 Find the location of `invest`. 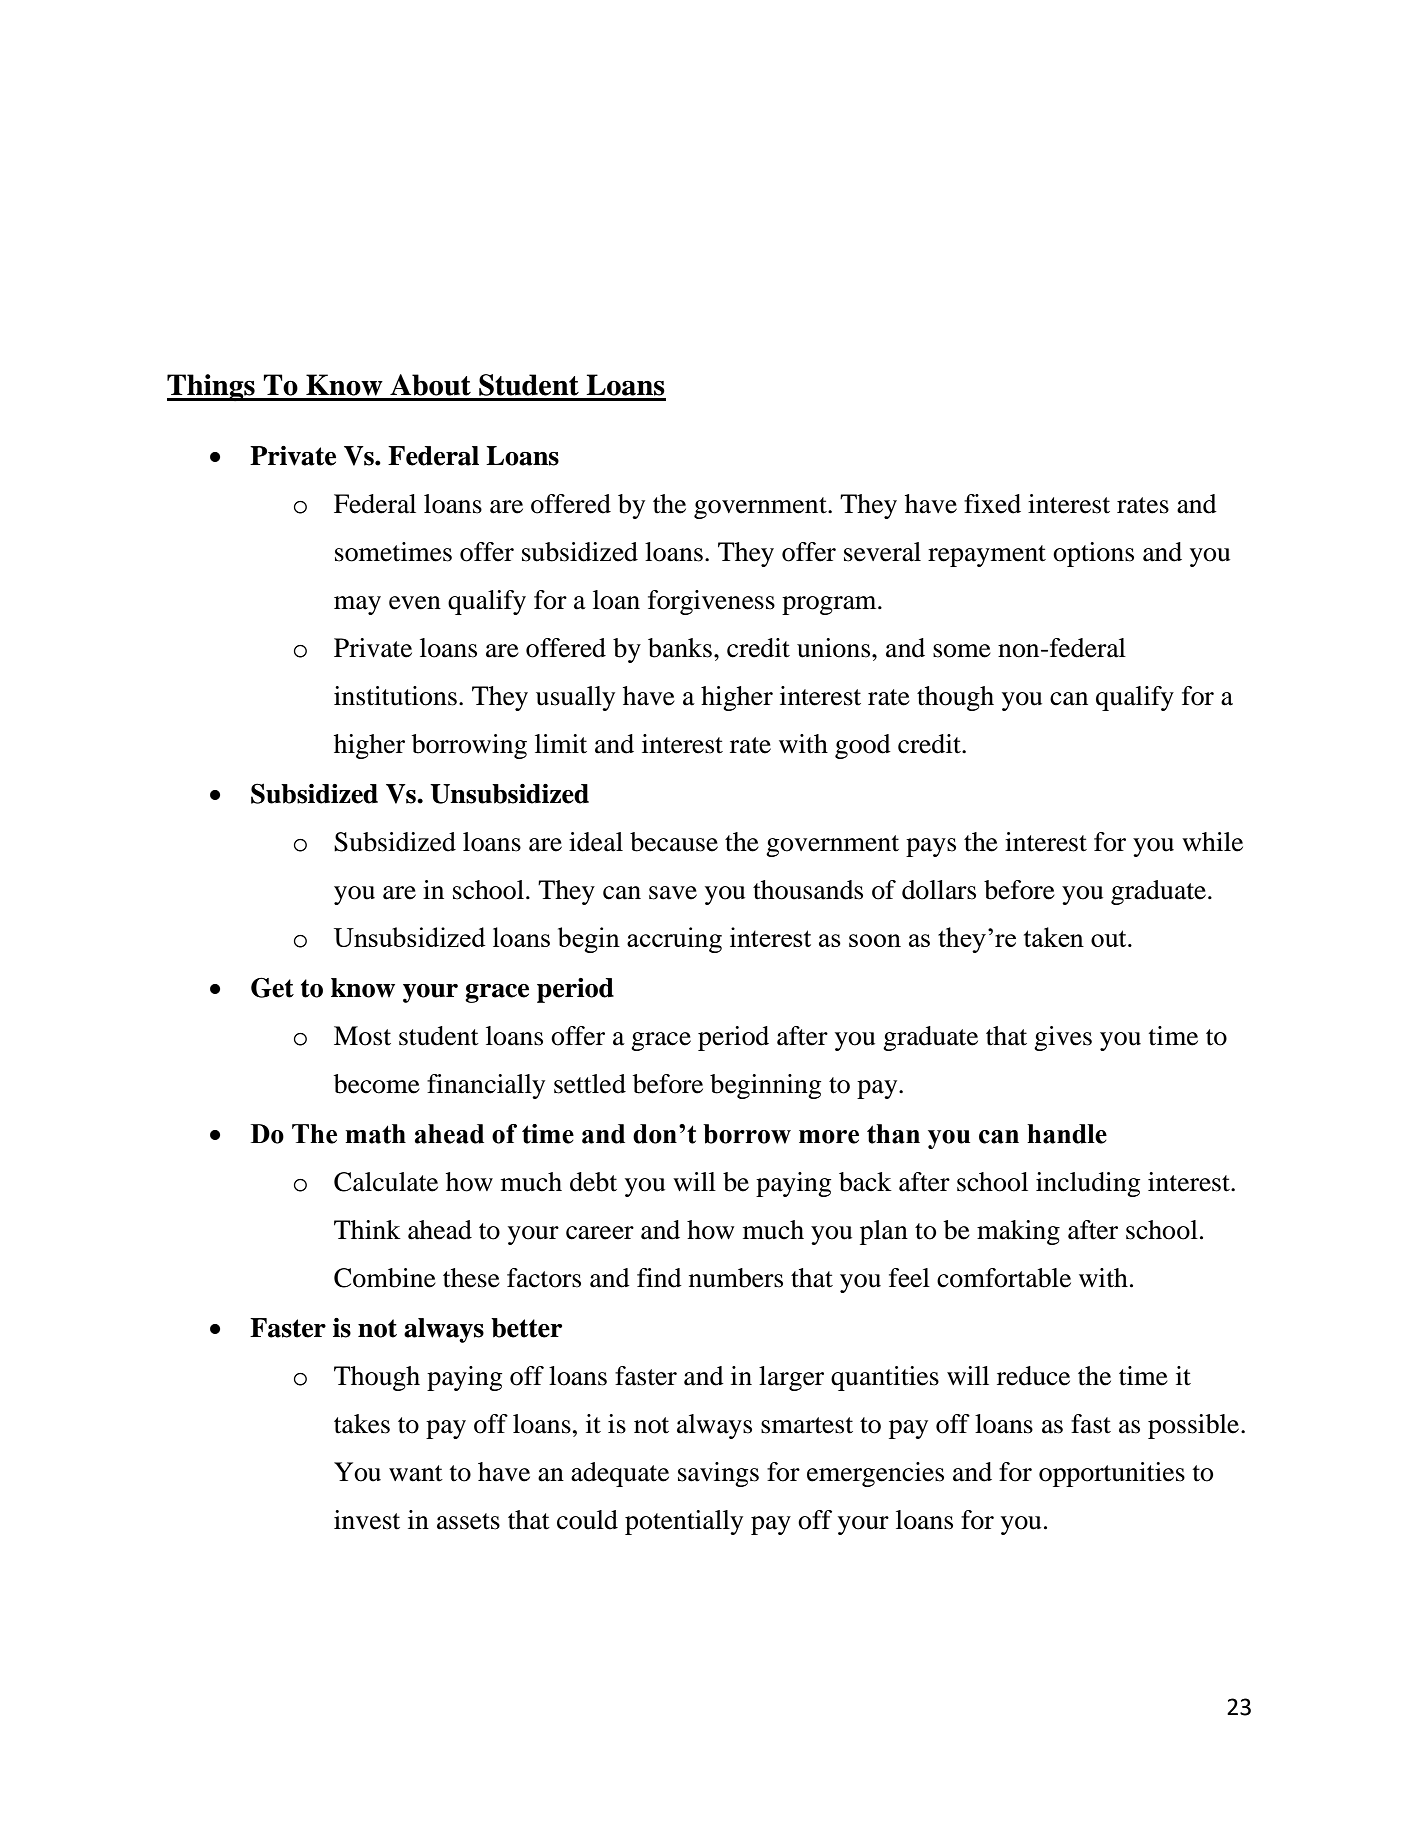

invest is located at coordinates (367, 1520).
